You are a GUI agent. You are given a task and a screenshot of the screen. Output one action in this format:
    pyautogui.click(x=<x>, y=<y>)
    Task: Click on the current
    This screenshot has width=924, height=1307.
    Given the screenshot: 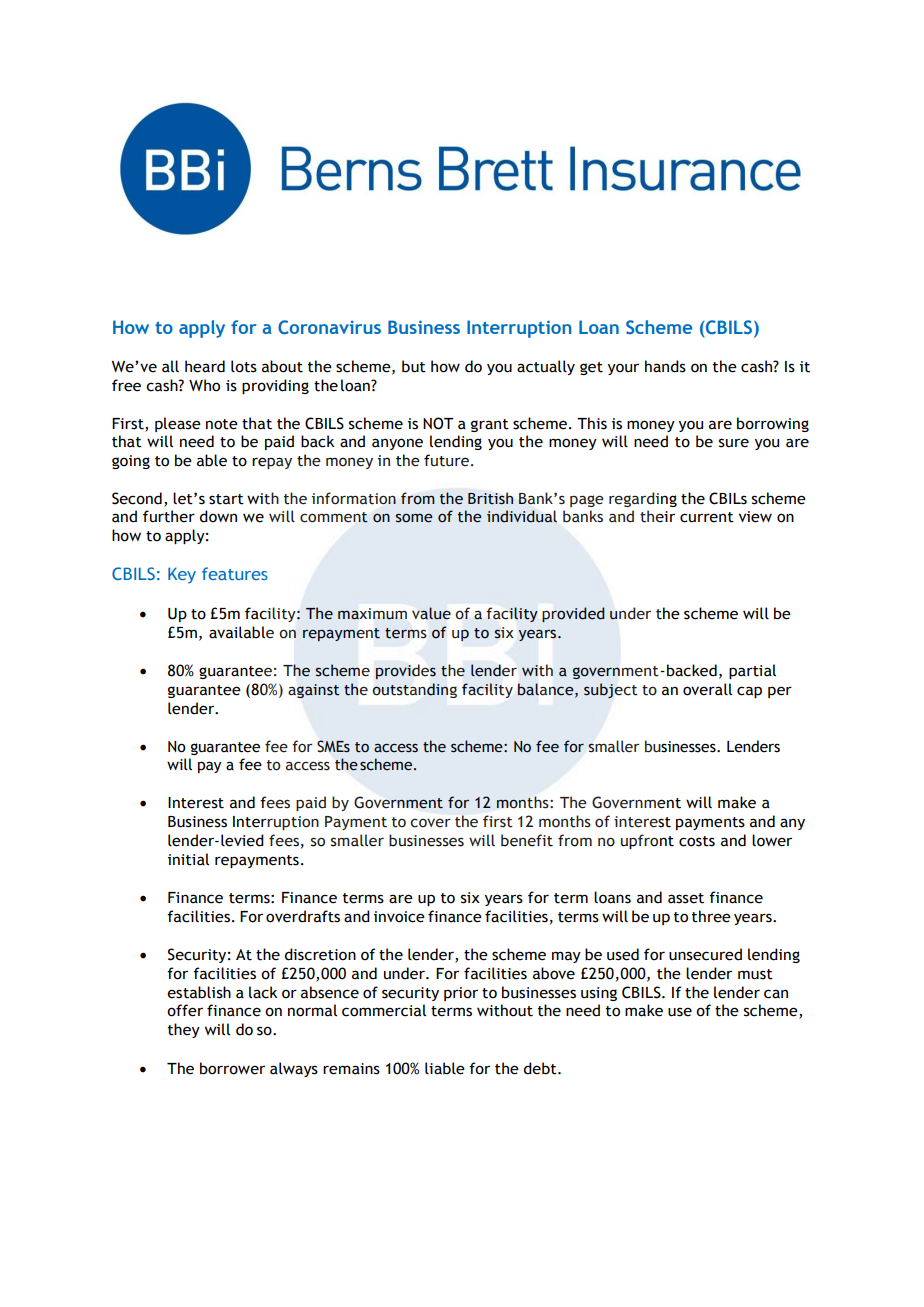 What is the action you would take?
    pyautogui.click(x=707, y=517)
